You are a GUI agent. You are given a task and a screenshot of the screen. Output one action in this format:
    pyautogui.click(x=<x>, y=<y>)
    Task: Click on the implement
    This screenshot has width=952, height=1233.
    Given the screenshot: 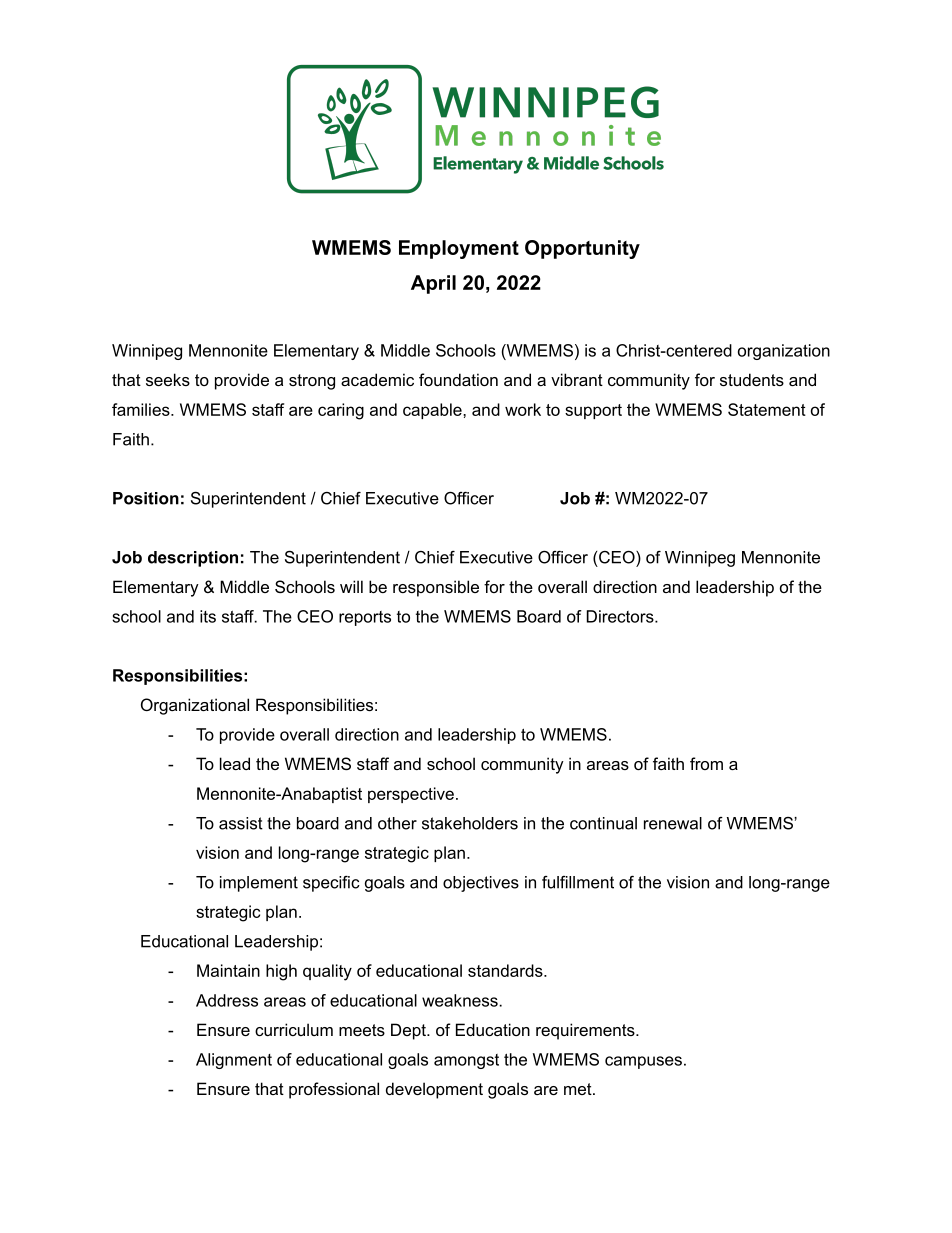 What is the action you would take?
    pyautogui.click(x=259, y=884)
